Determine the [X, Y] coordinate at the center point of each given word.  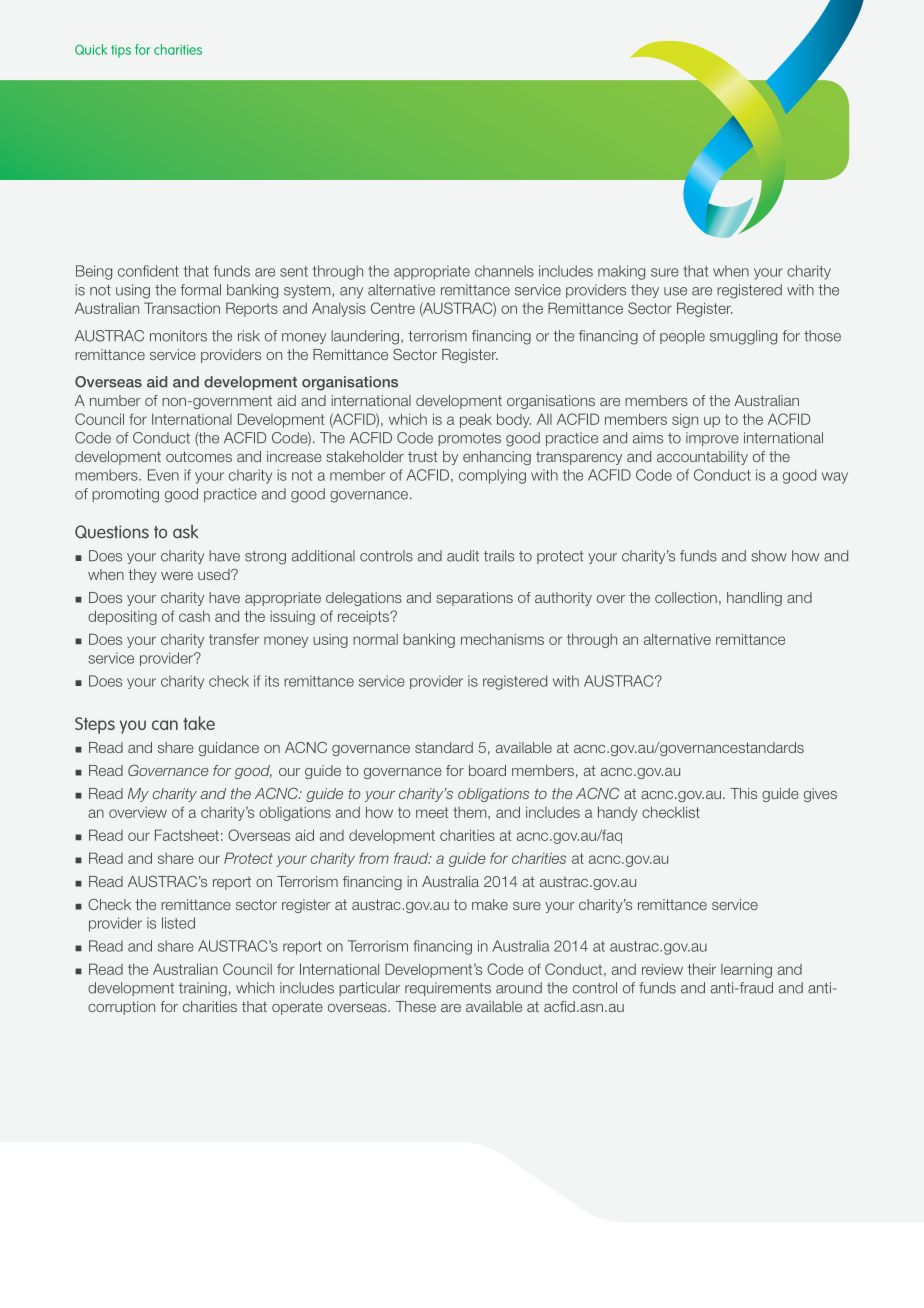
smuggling [743, 337]
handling [754, 599]
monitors [178, 336]
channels [504, 271]
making [621, 272]
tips [121, 51]
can [165, 725]
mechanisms [502, 639]
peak [476, 420]
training [203, 989]
